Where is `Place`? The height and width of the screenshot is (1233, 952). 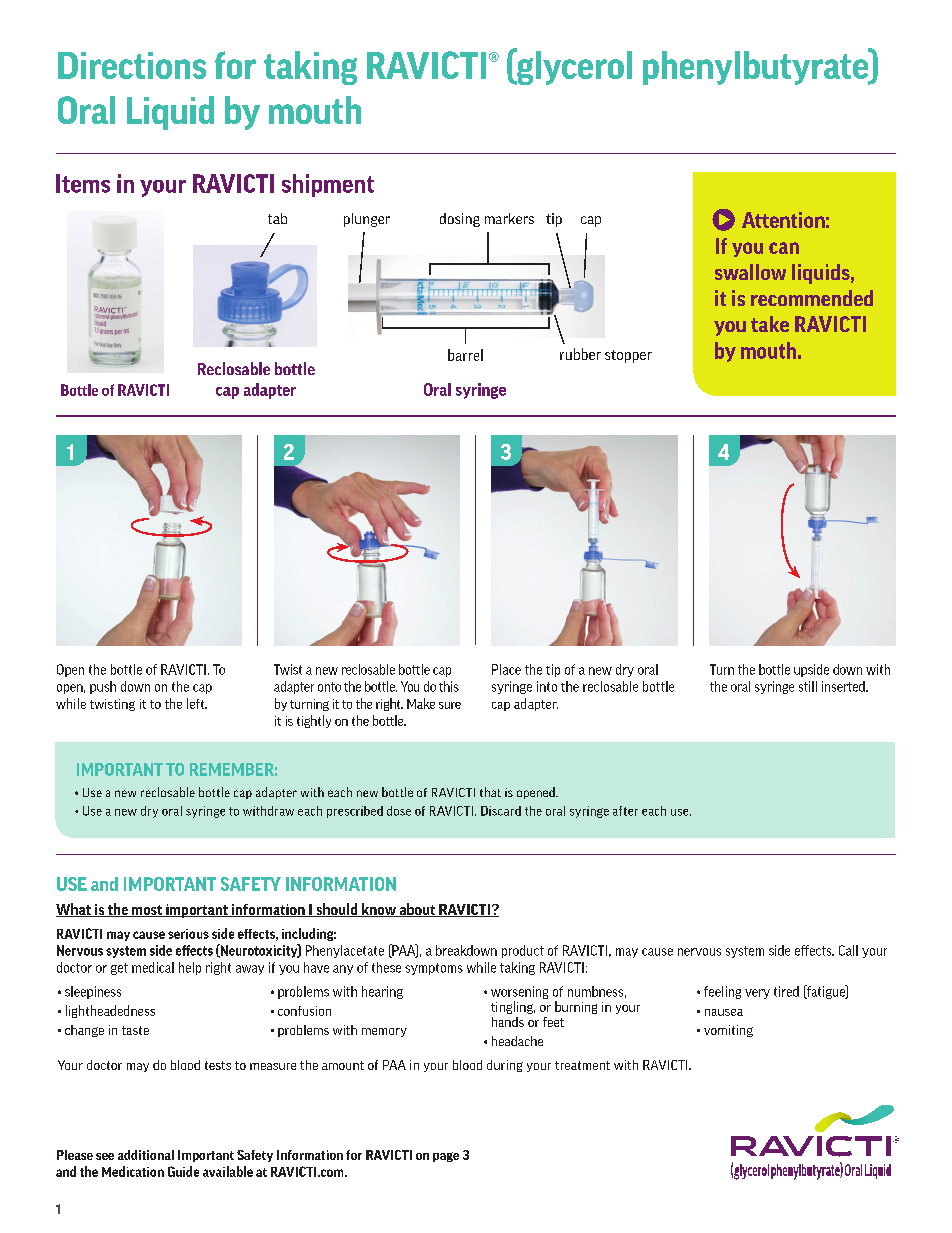 Place is located at coordinates (506, 669).
